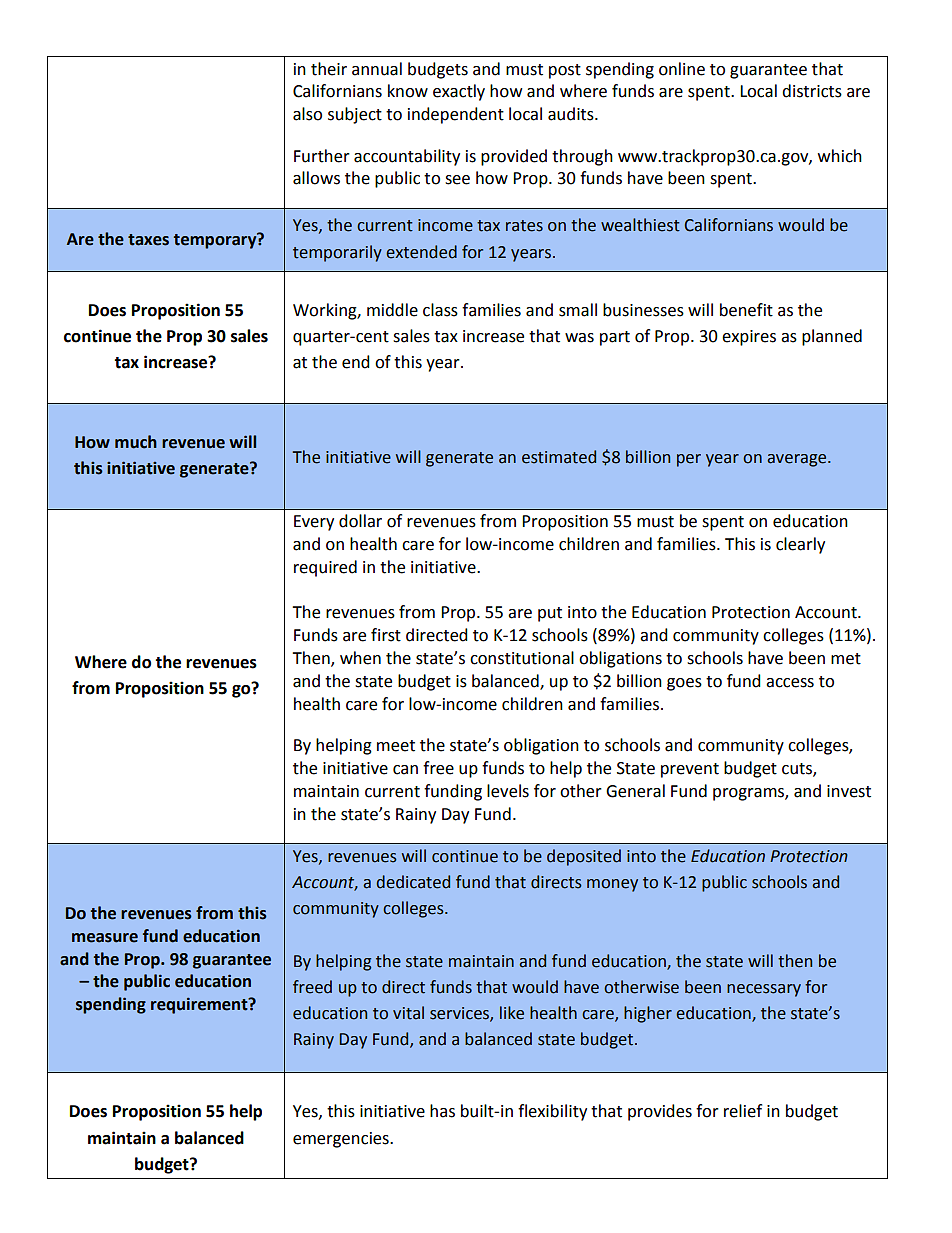 This screenshot has width=952, height=1233. I want to click on required, so click(325, 568).
